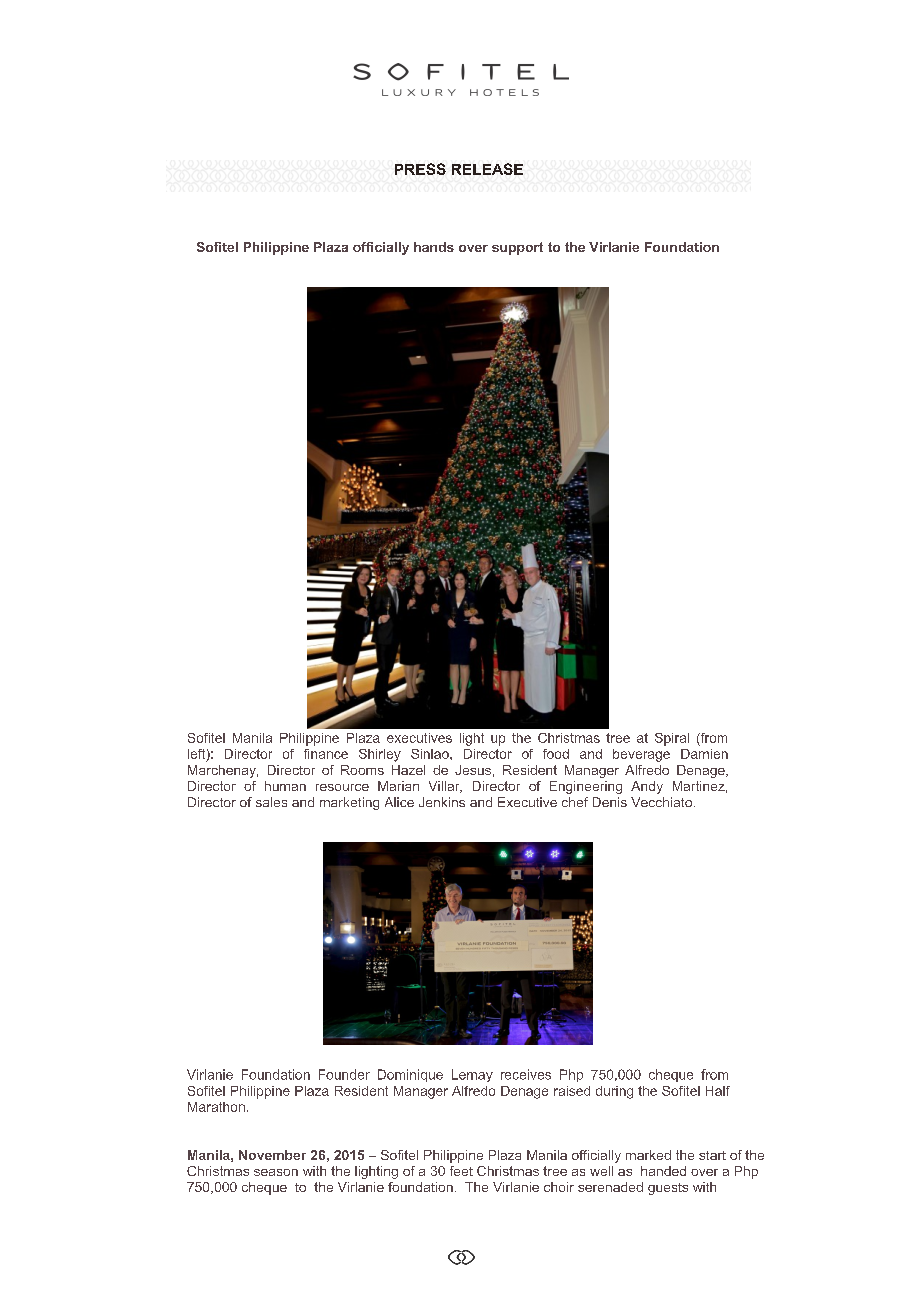  What do you see at coordinates (473, 770) in the screenshot?
I see `Jesus` at bounding box center [473, 770].
